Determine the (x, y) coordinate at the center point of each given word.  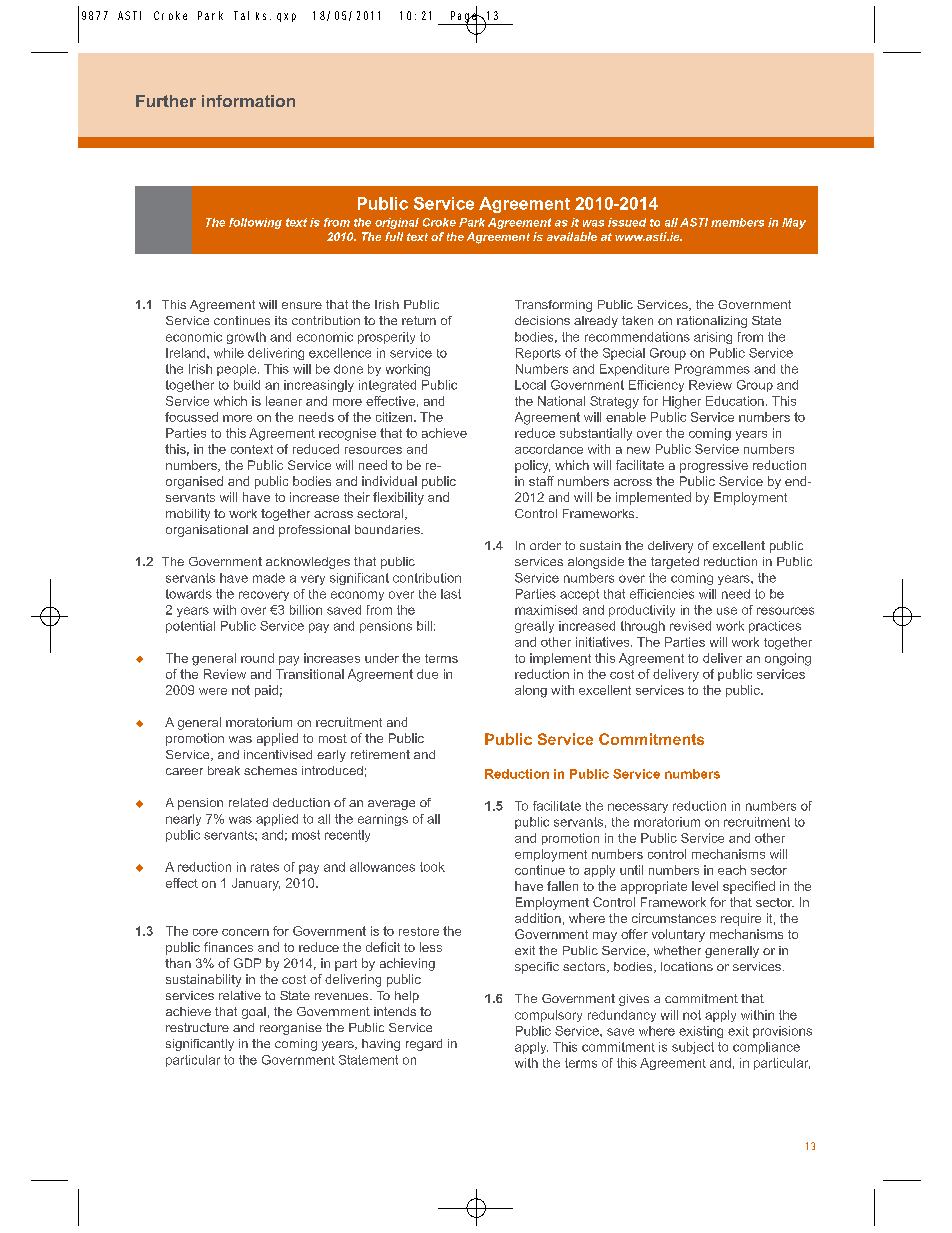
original (397, 223)
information (248, 101)
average (391, 805)
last (451, 594)
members (737, 222)
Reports (538, 354)
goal (254, 1013)
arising (713, 338)
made (269, 578)
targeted (675, 563)
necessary (638, 808)
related (248, 802)
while (229, 353)
